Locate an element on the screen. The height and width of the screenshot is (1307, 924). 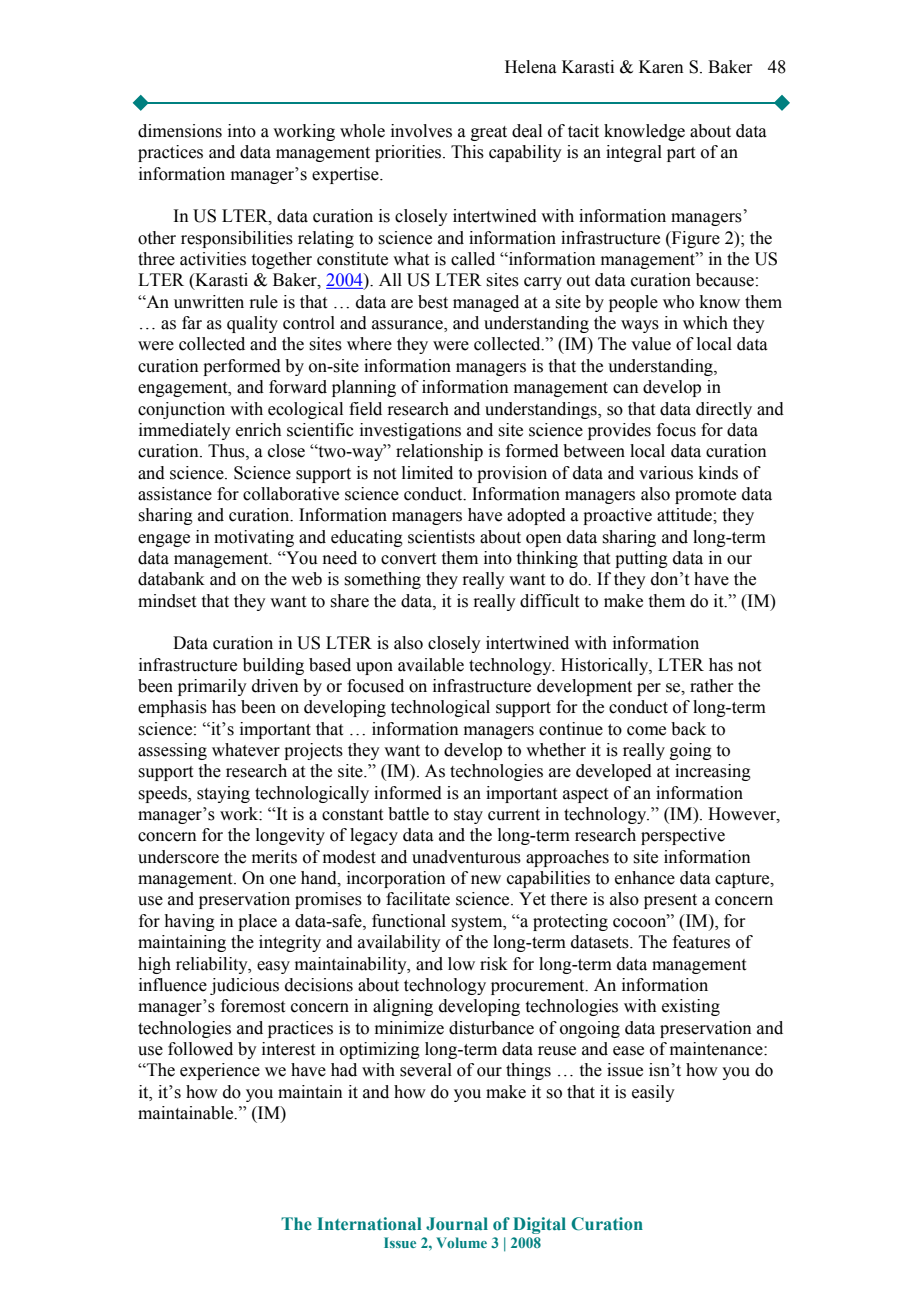
available is located at coordinates (431, 665).
